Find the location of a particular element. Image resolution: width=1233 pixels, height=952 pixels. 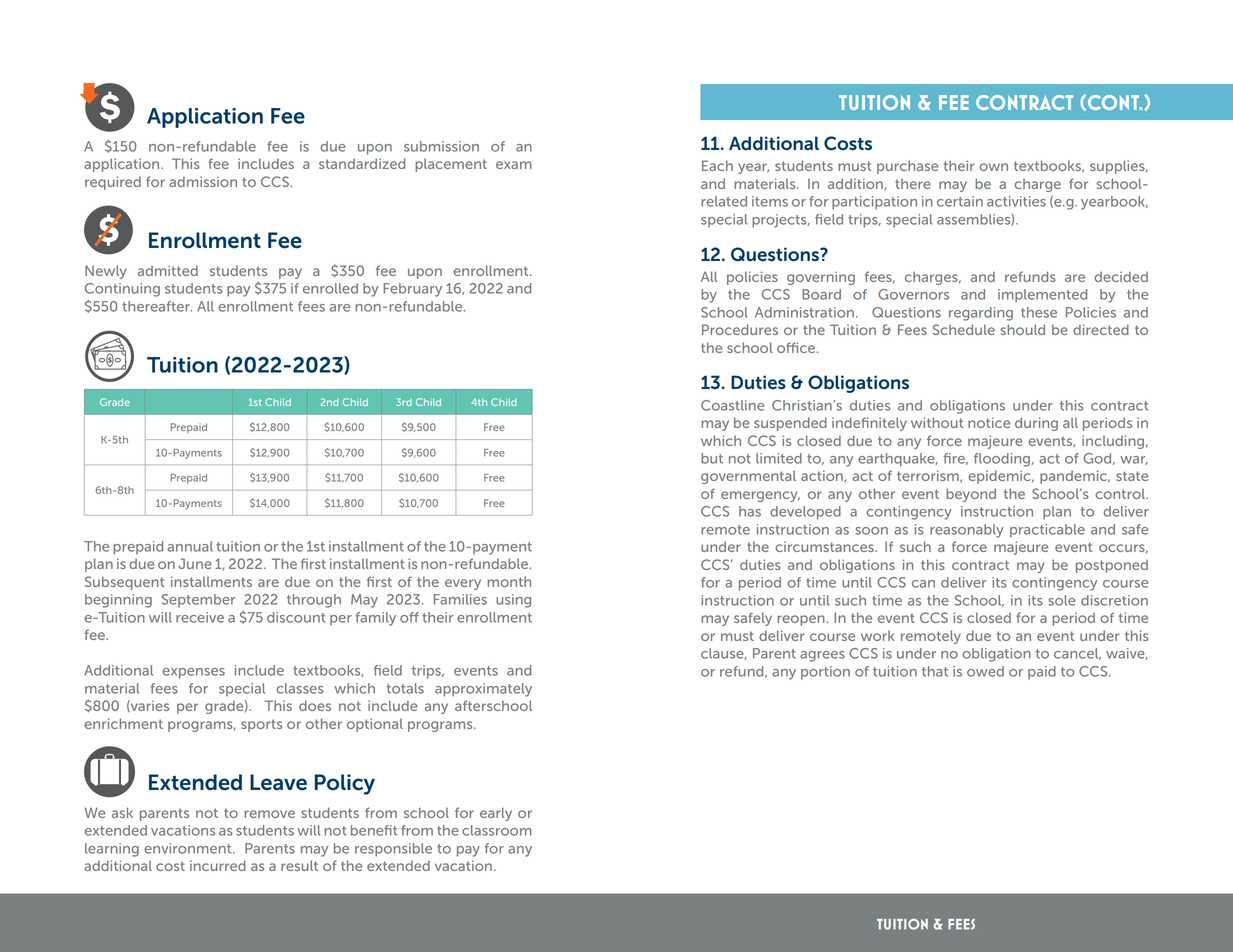

admission is located at coordinates (203, 181).
